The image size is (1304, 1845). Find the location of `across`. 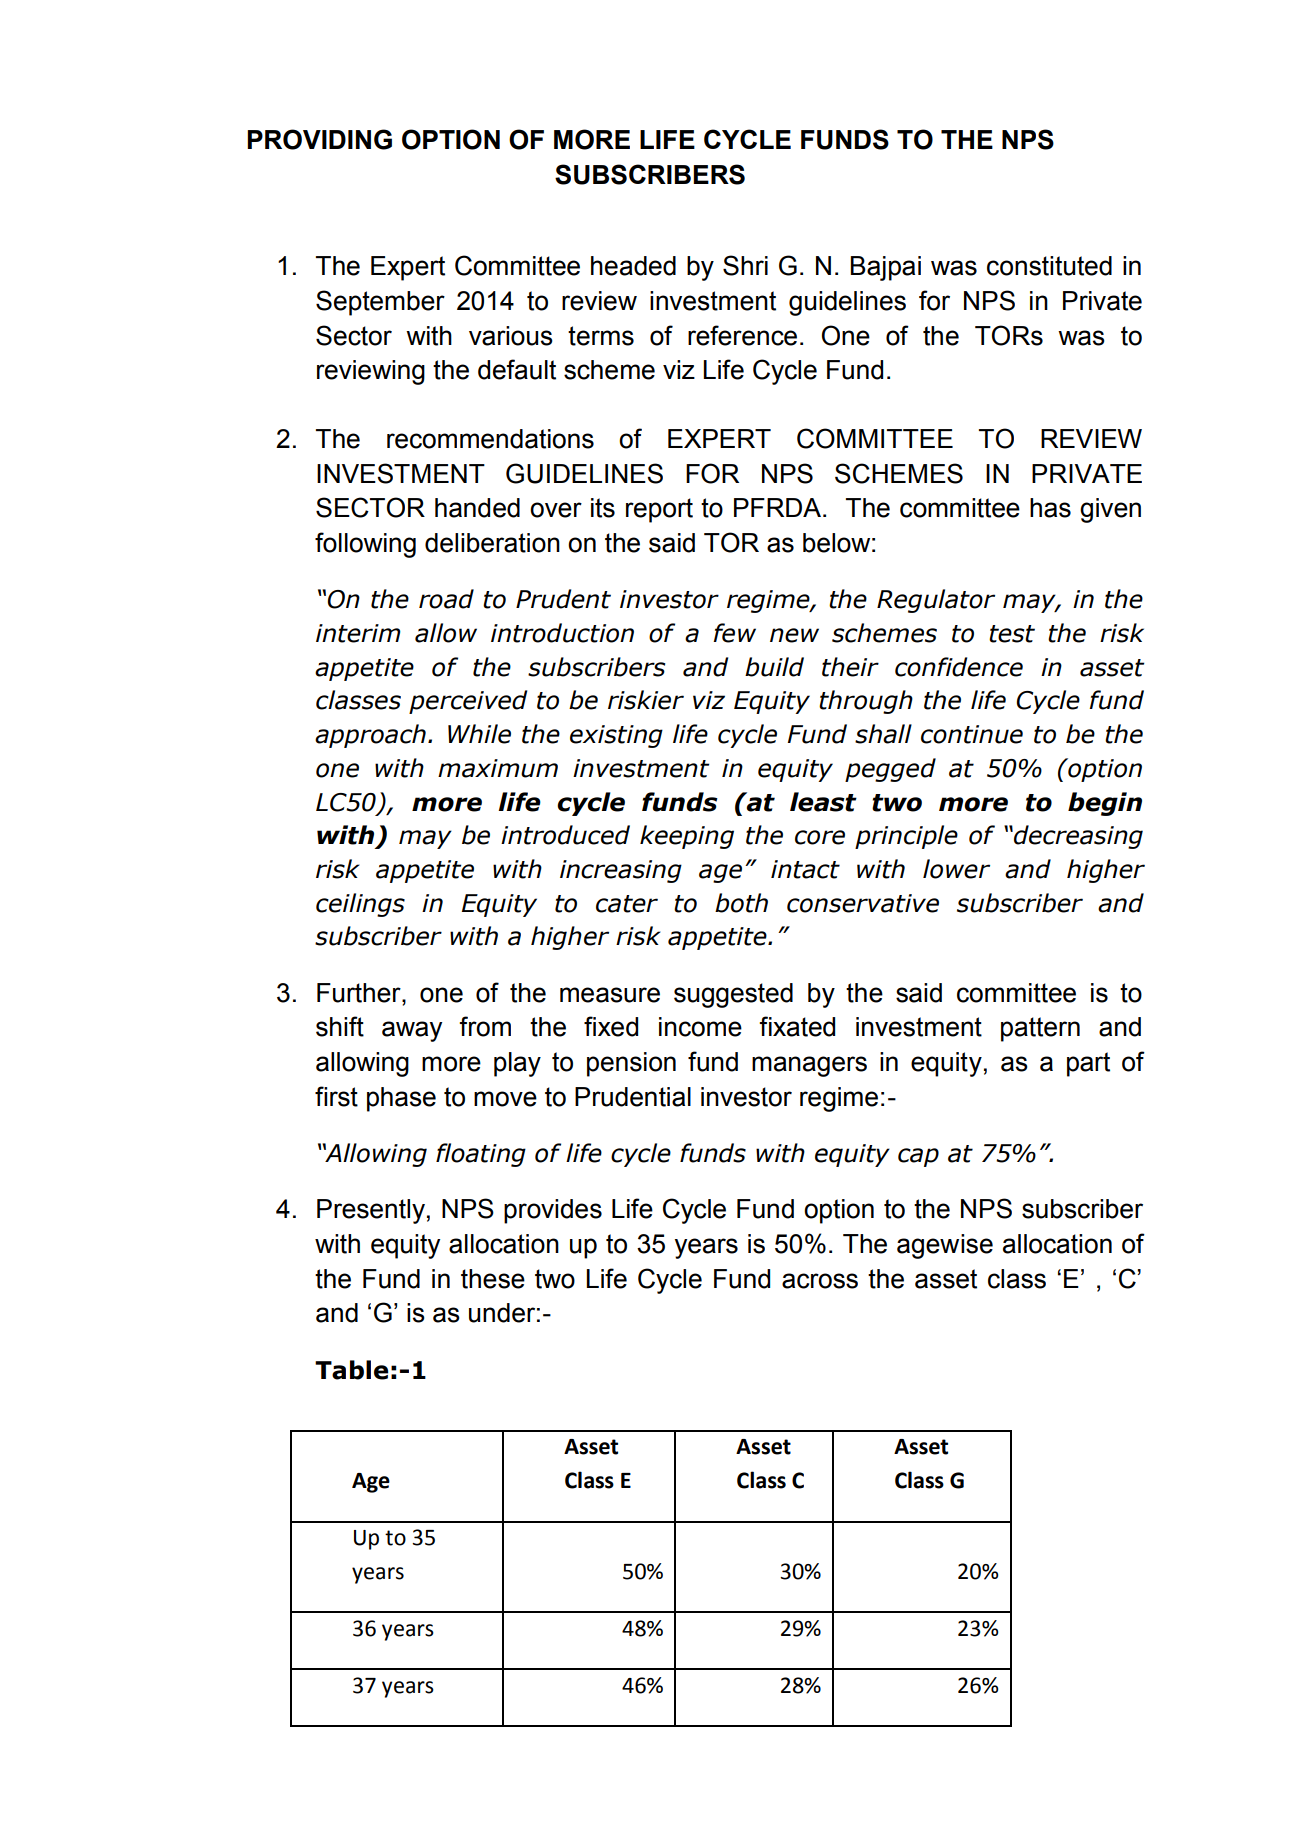

across is located at coordinates (820, 1281).
